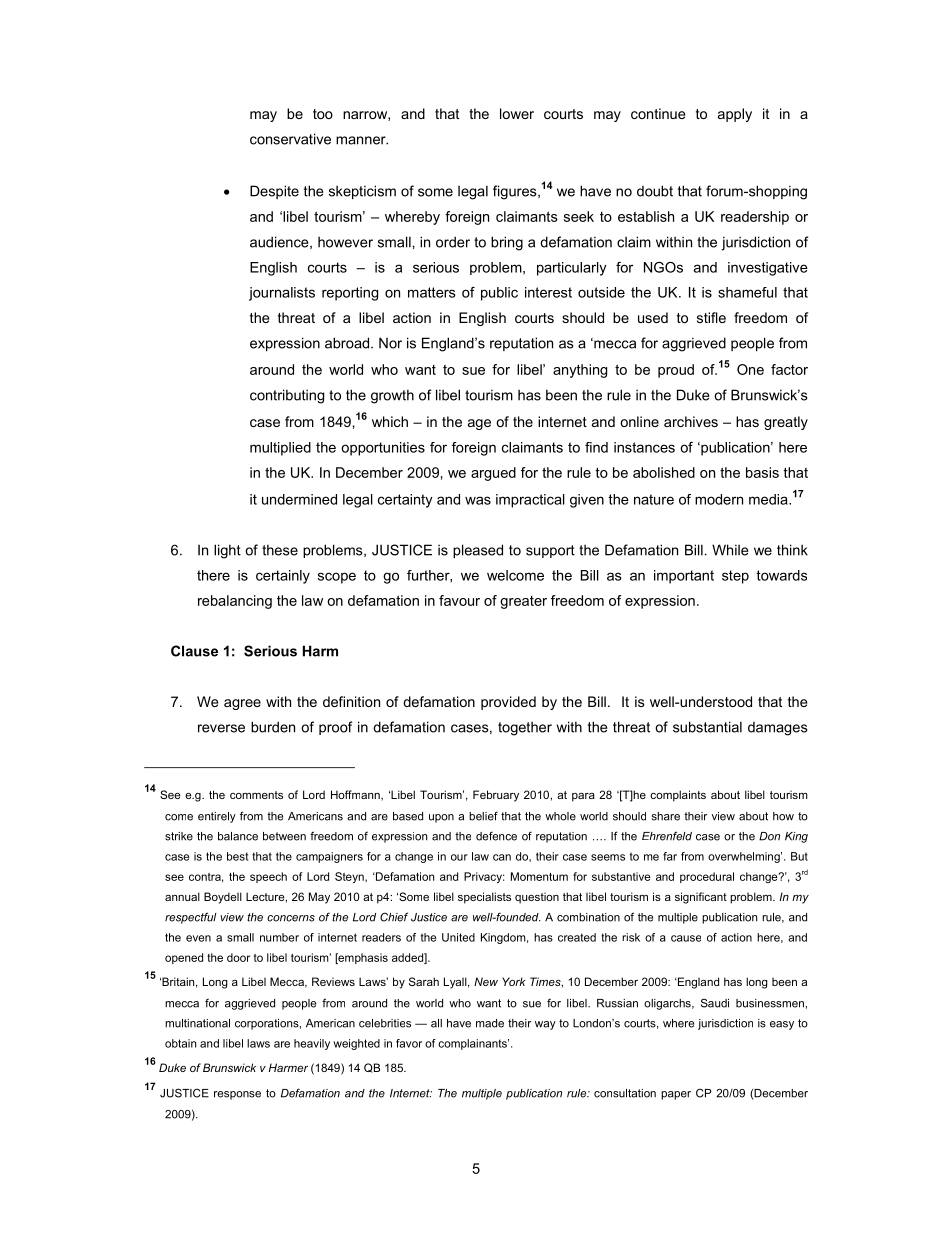 Image resolution: width=952 pixels, height=1233 pixels. Describe the element at coordinates (707, 877) in the screenshot. I see `procedural` at that location.
